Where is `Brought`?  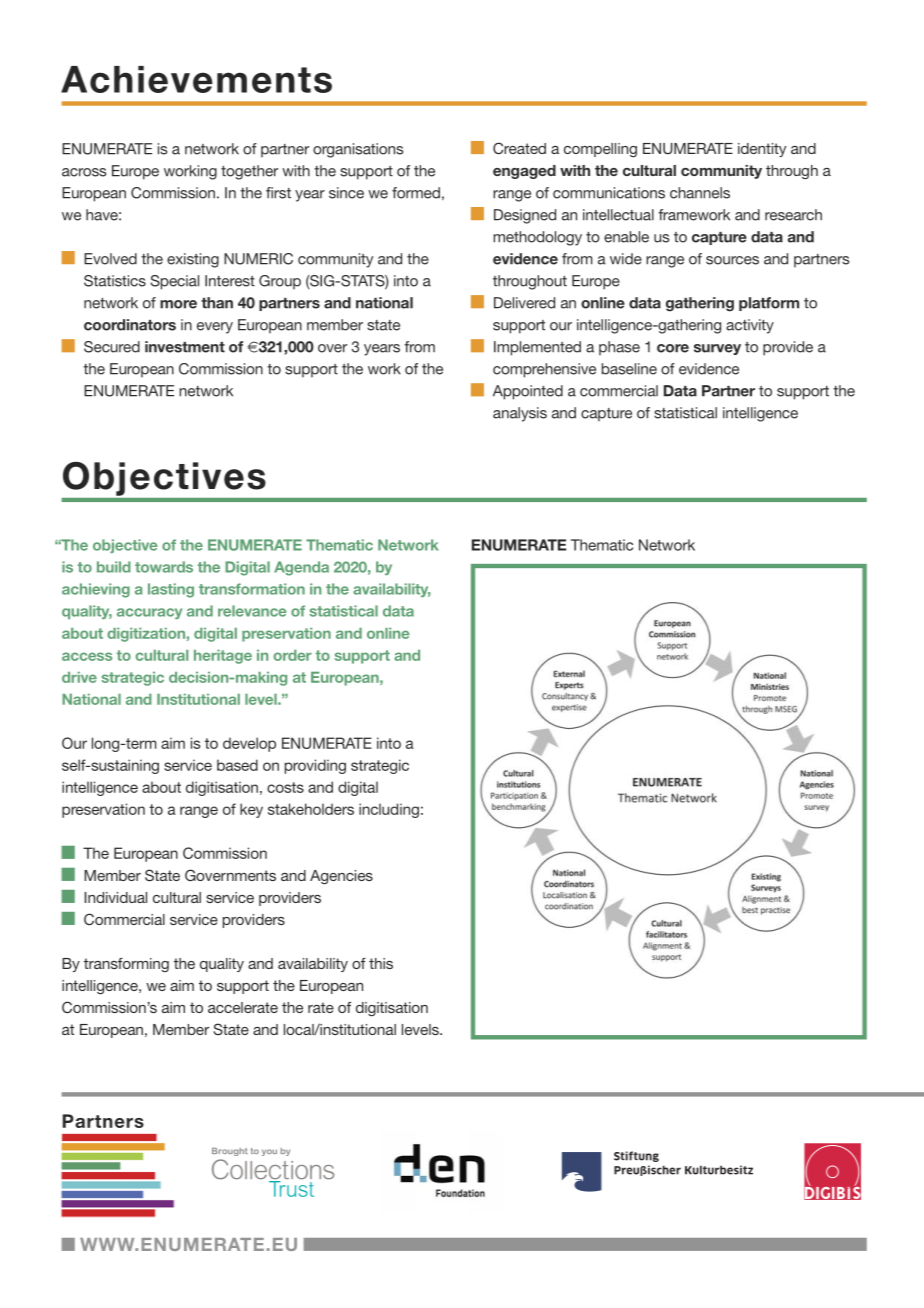 Brought is located at coordinates (230, 1152).
